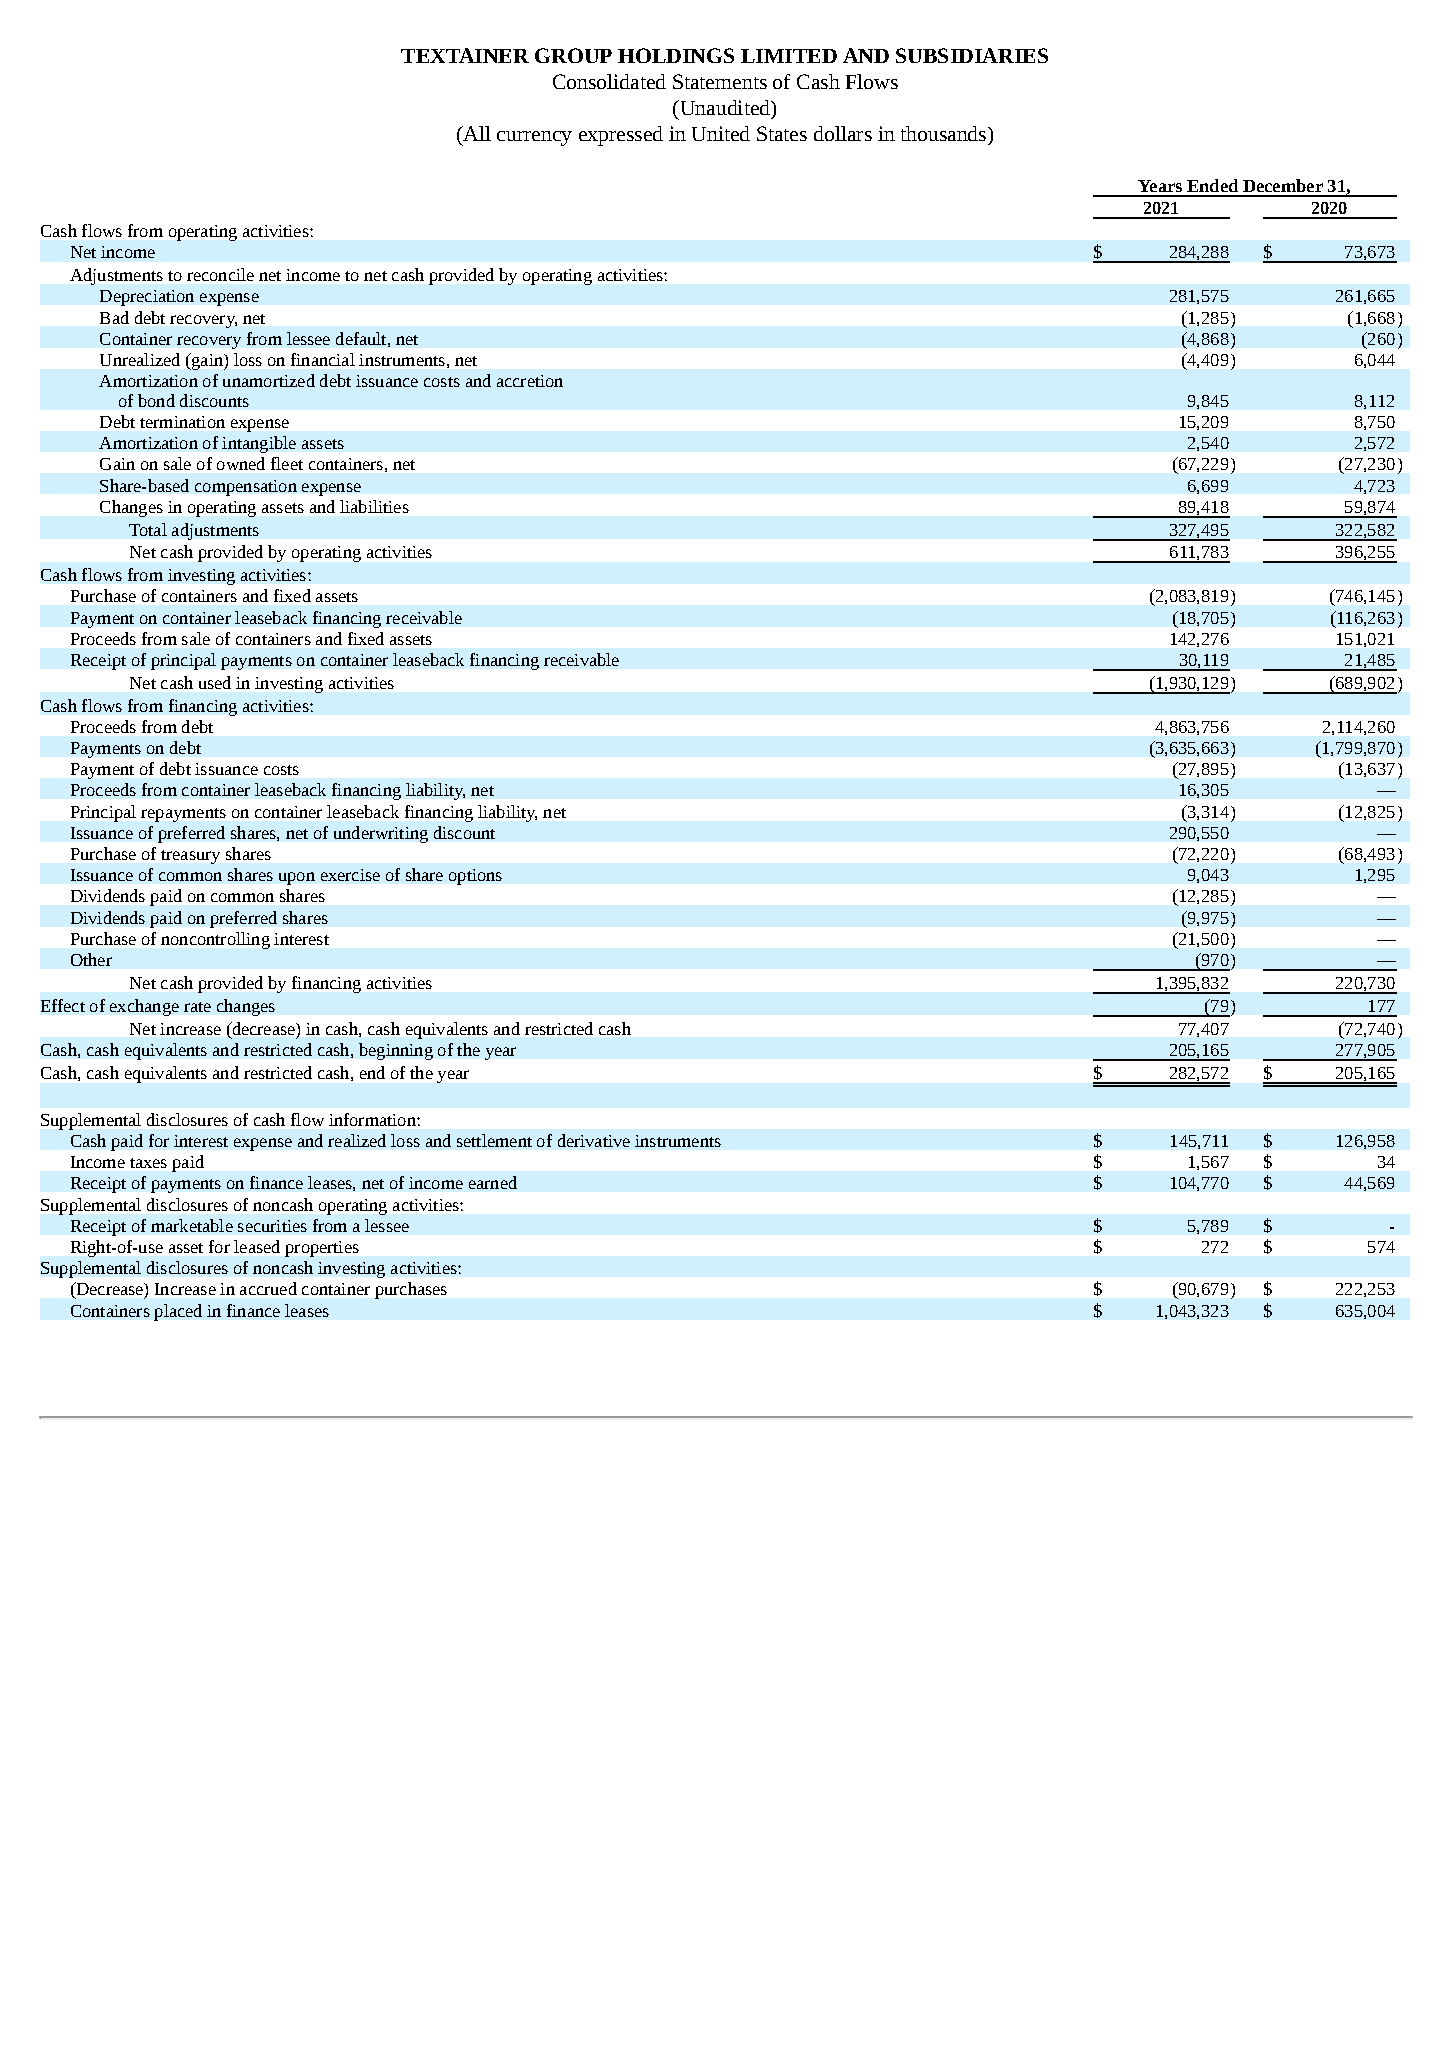 The image size is (1451, 2053). I want to click on compensation, so click(246, 488).
